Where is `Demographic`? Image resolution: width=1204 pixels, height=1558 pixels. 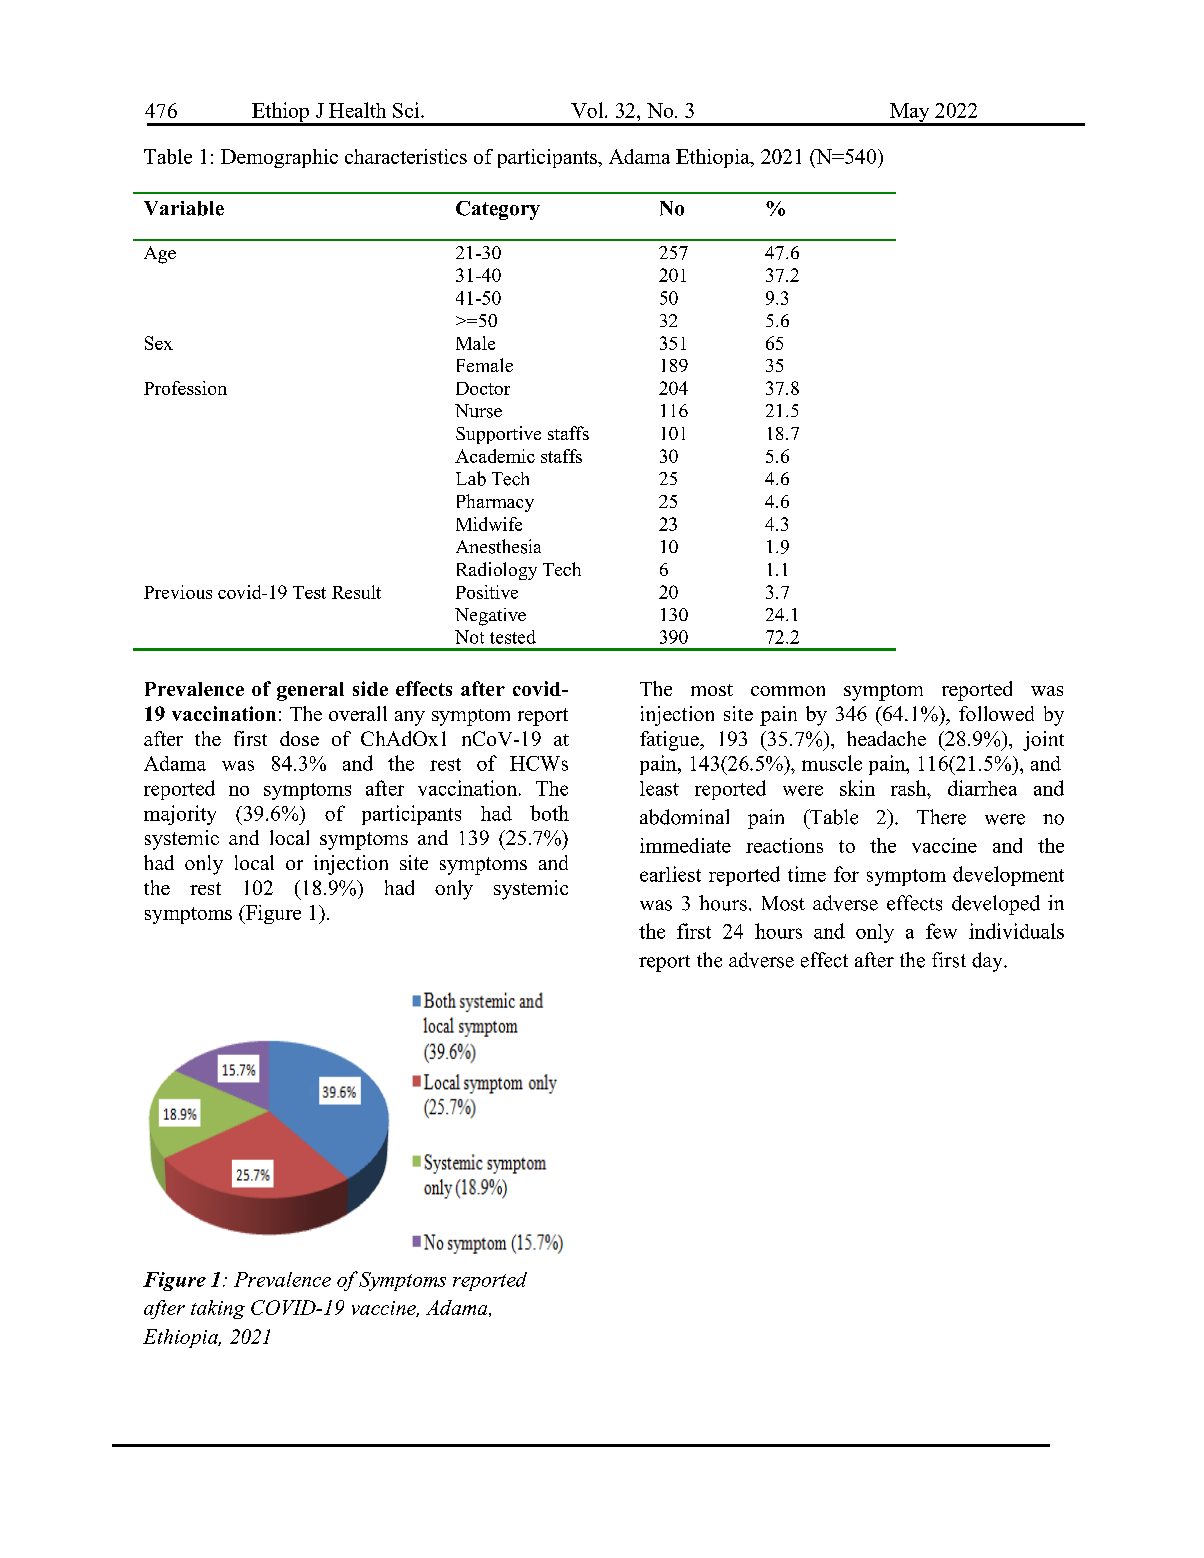 Demographic is located at coordinates (279, 158).
